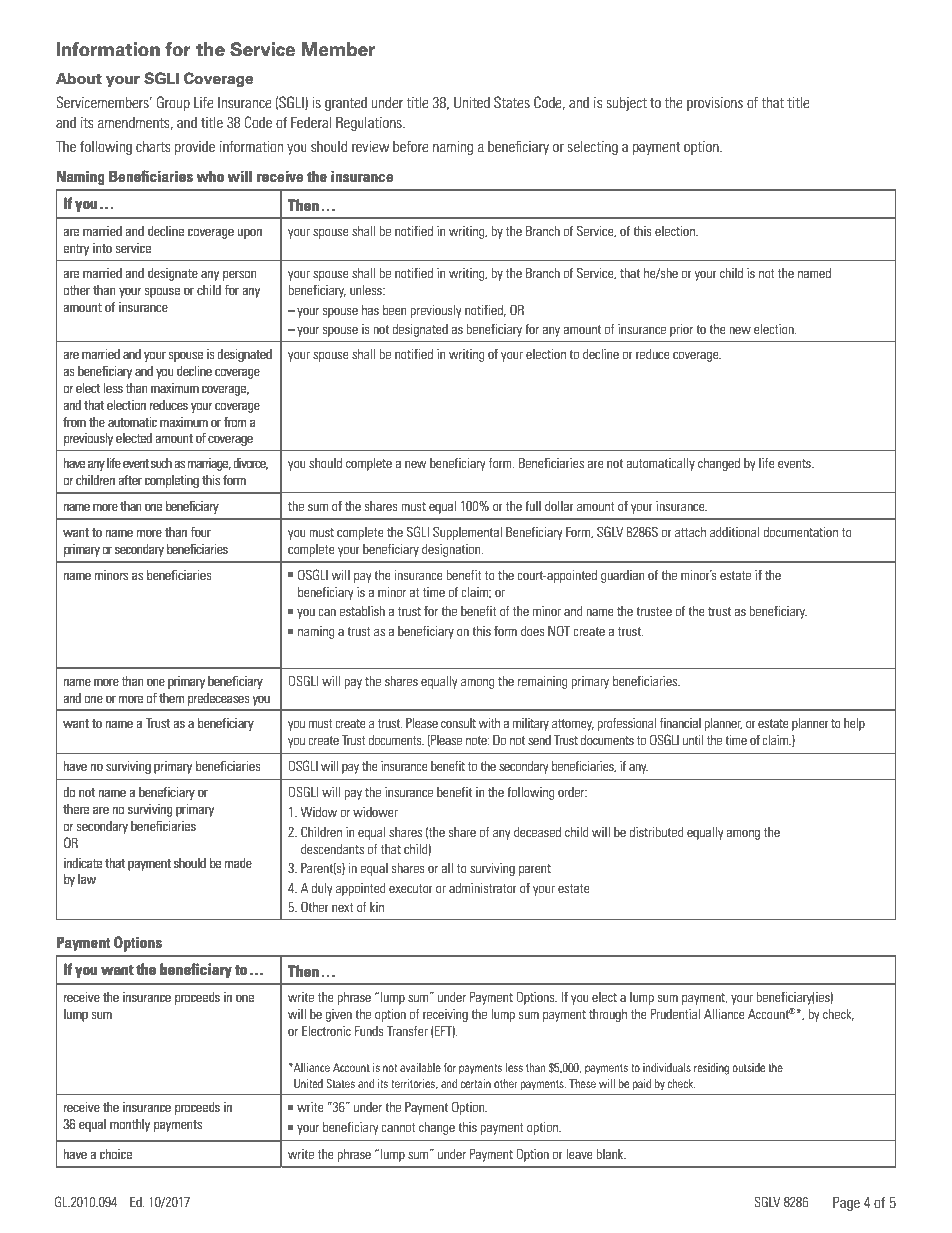  What do you see at coordinates (394, 310) in the screenshot?
I see `been` at bounding box center [394, 310].
